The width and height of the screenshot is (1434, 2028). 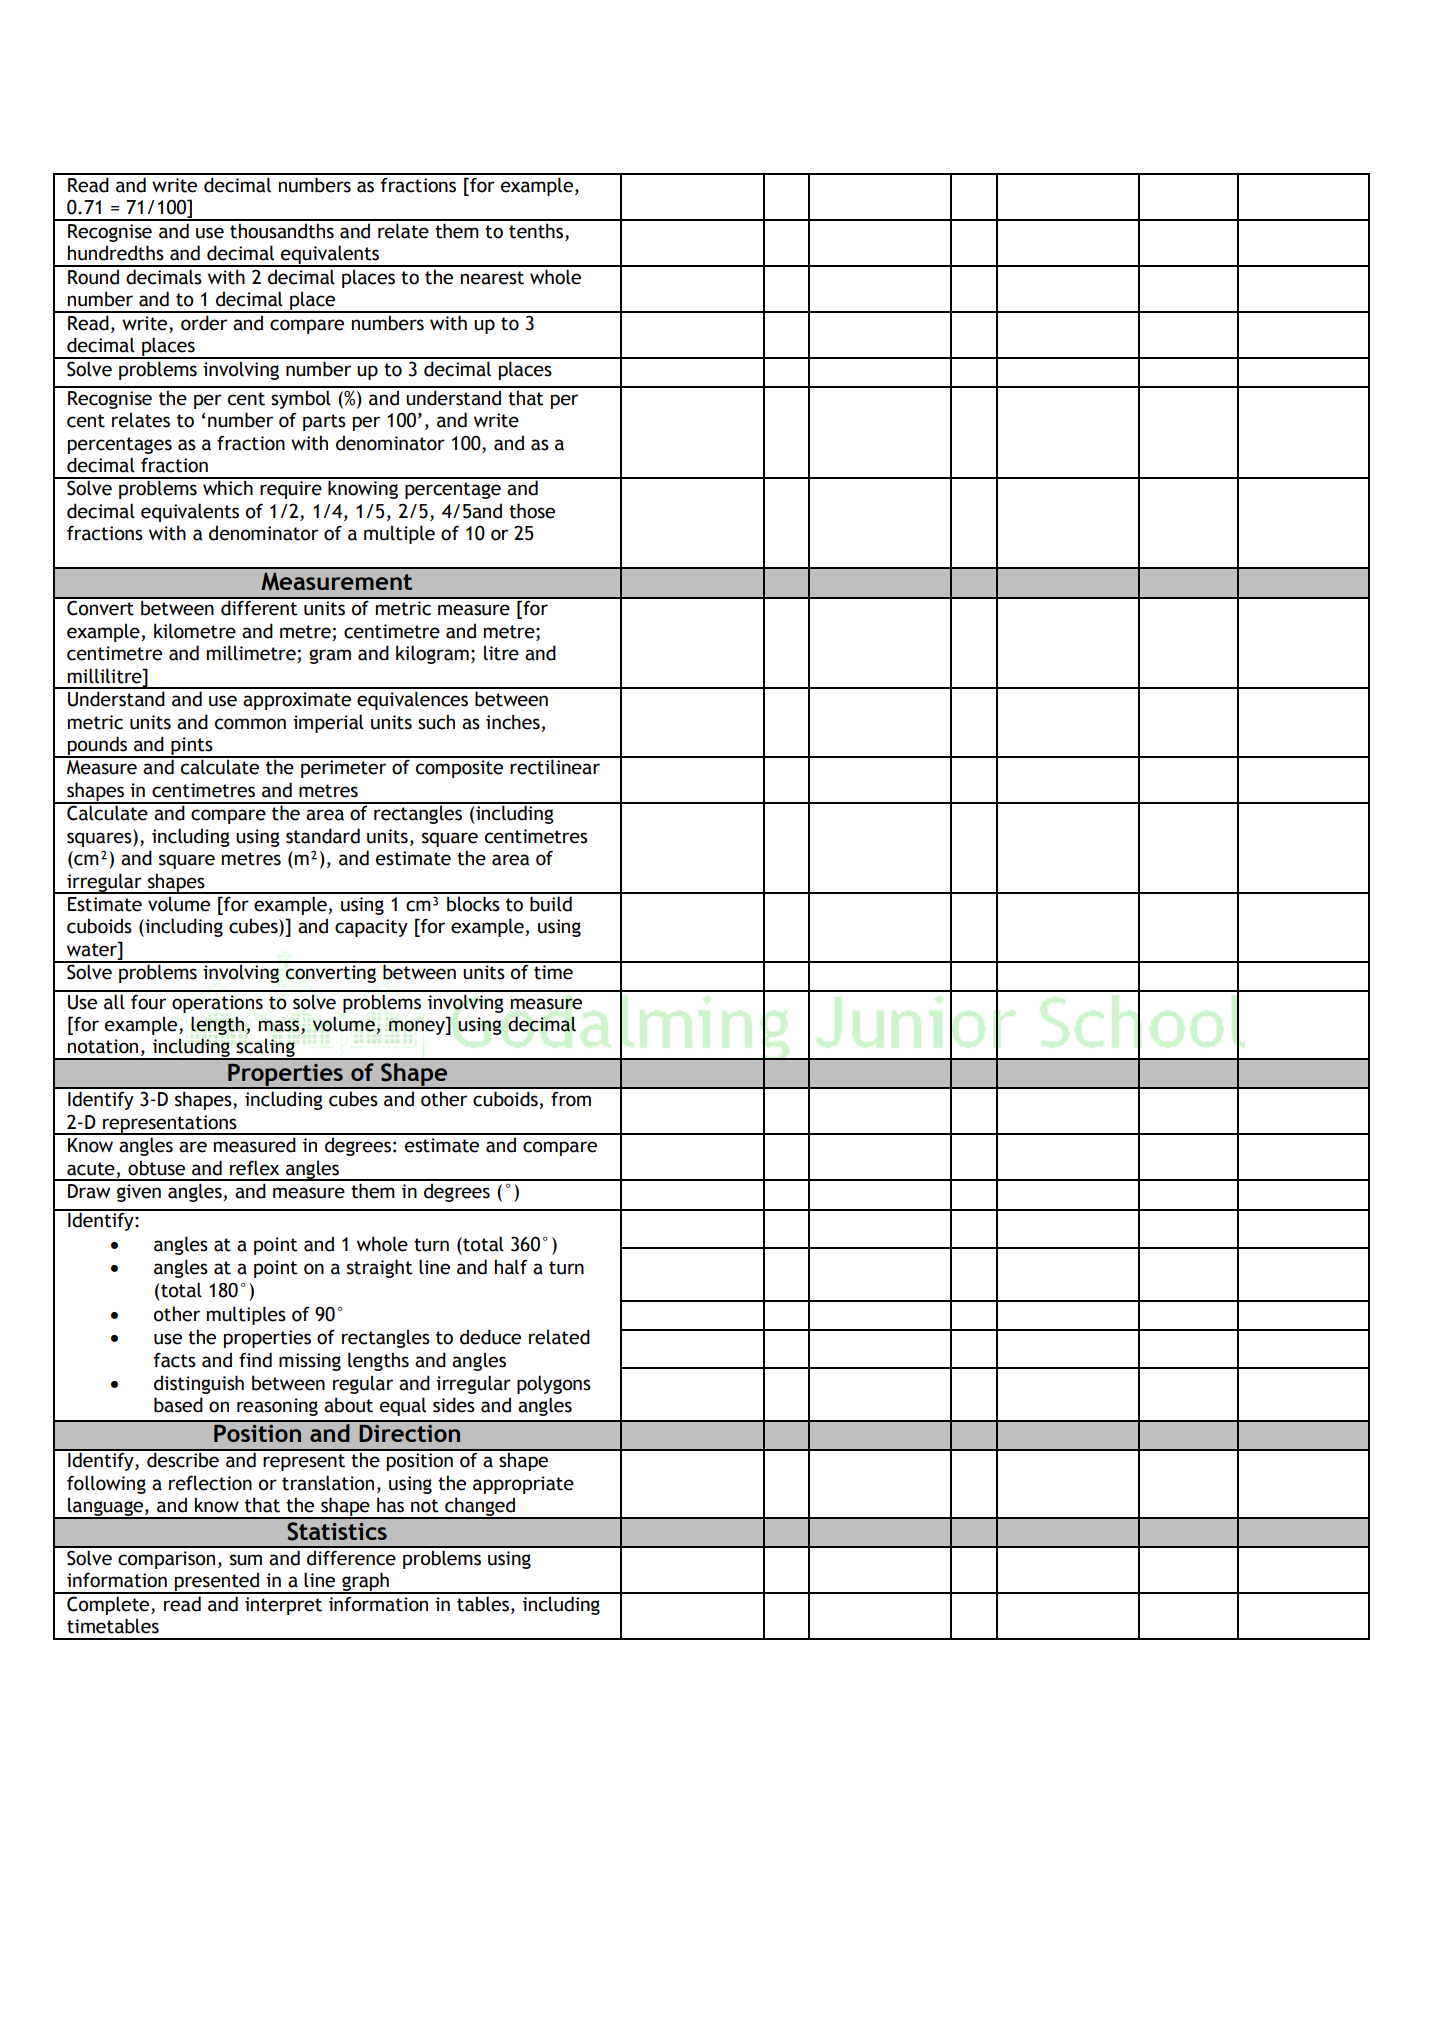 I want to click on inches, so click(x=513, y=722).
